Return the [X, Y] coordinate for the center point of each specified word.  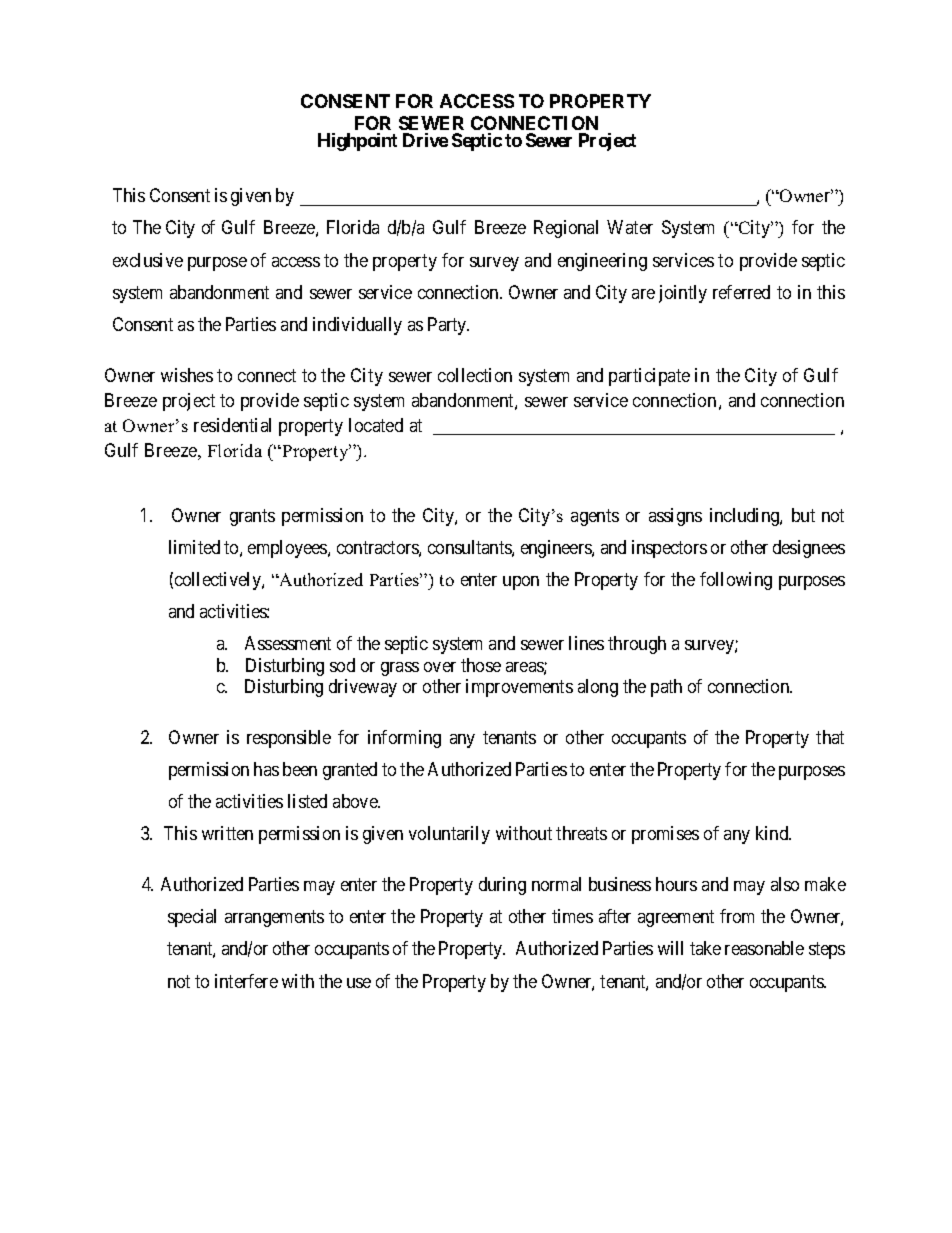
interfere [246, 981]
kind [773, 833]
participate [649, 377]
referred [741, 292]
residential [232, 425]
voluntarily [449, 835]
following [736, 581]
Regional [566, 229]
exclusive [148, 260]
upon [521, 583]
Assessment [288, 643]
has [266, 769]
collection [475, 375]
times [572, 916]
